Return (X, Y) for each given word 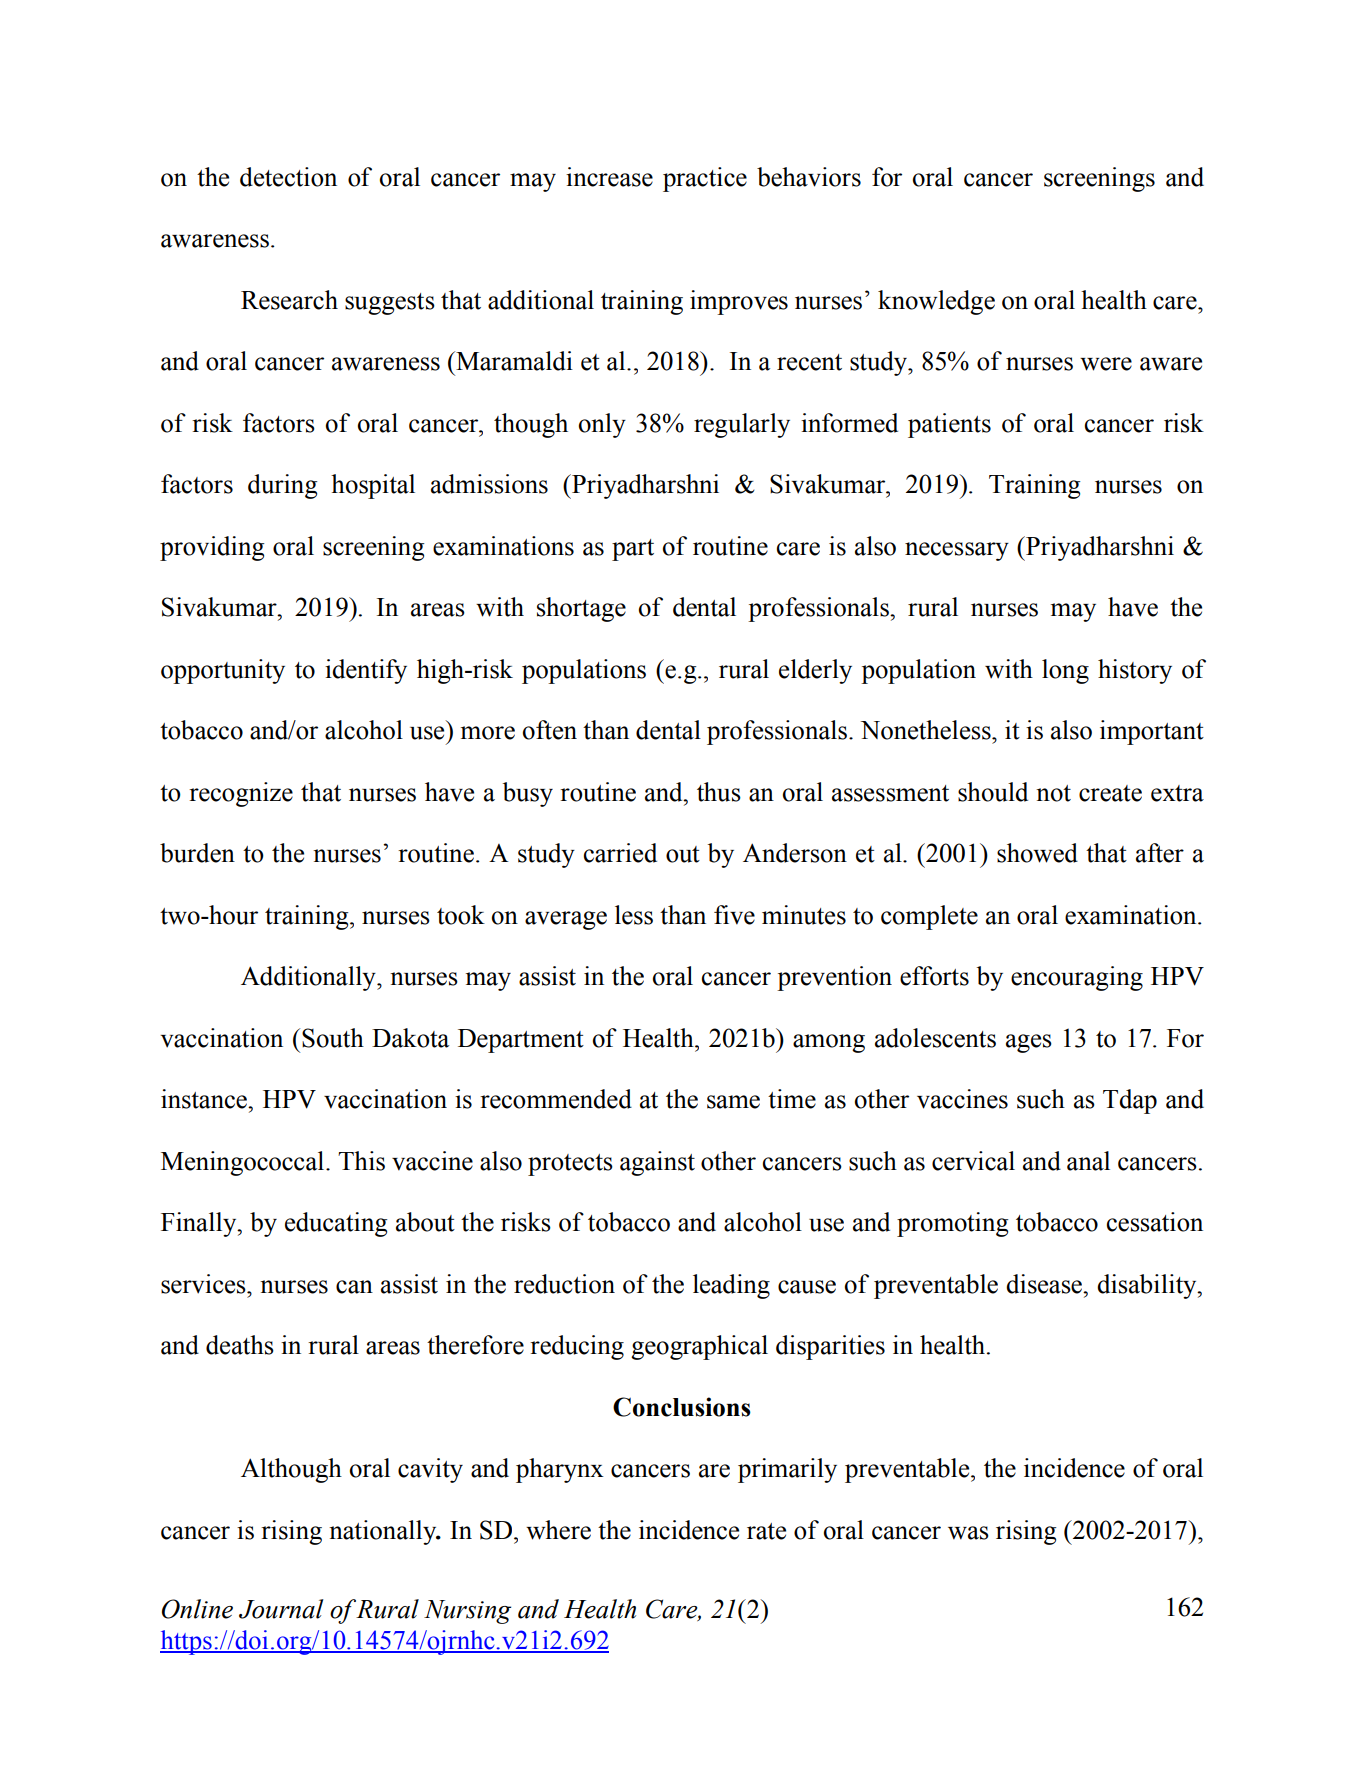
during (282, 486)
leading (731, 1286)
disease (1045, 1284)
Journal (281, 1609)
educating (336, 1224)
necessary (957, 551)
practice (705, 179)
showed (1037, 853)
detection (288, 177)
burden (197, 853)
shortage (581, 609)
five (734, 915)
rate (766, 1531)
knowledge (936, 302)
